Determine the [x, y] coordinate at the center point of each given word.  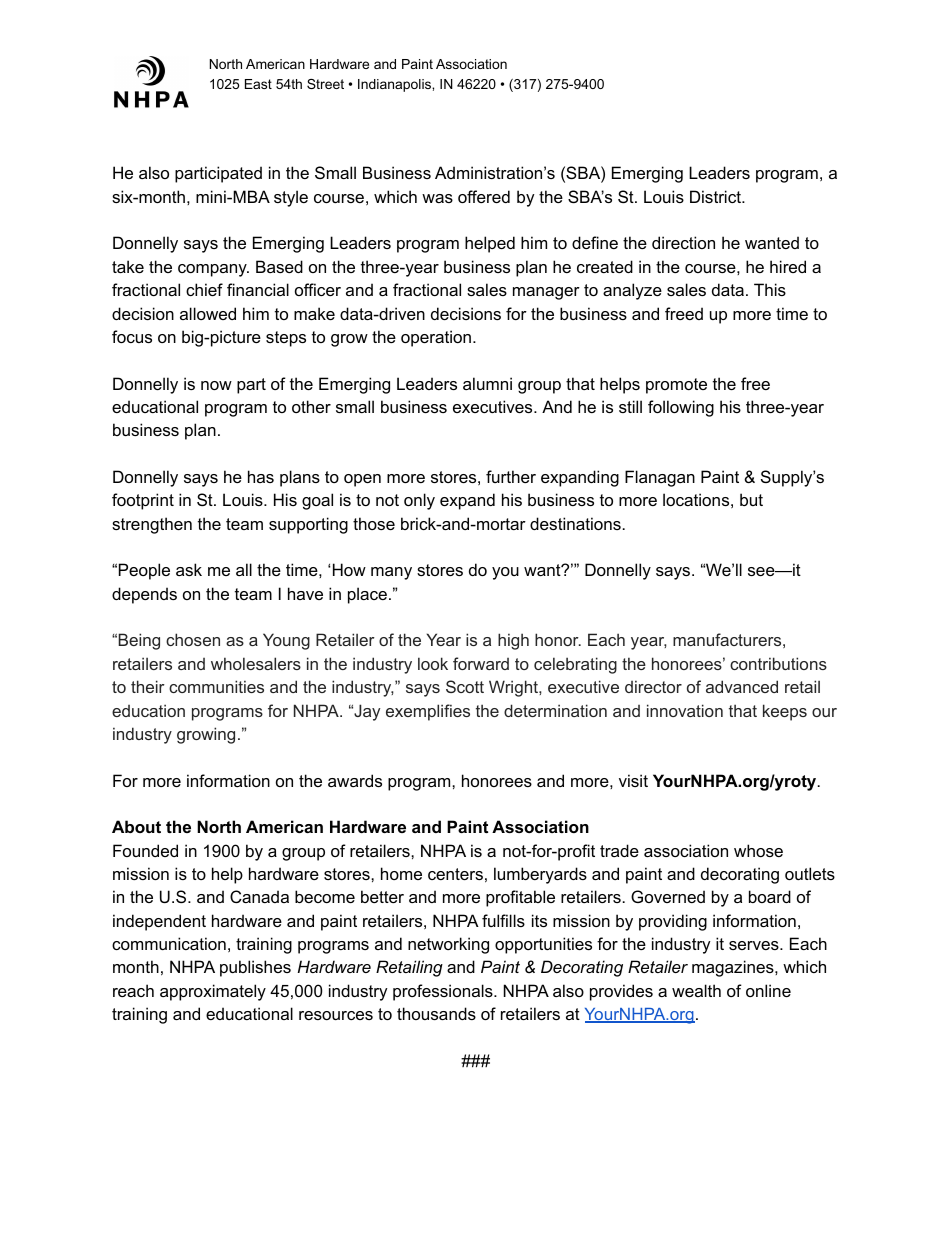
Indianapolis [395, 85]
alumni [487, 383]
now [216, 385]
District [716, 196]
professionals [444, 992]
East [258, 84]
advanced [742, 686]
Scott [465, 686]
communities [216, 686]
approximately [213, 992]
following [681, 408]
